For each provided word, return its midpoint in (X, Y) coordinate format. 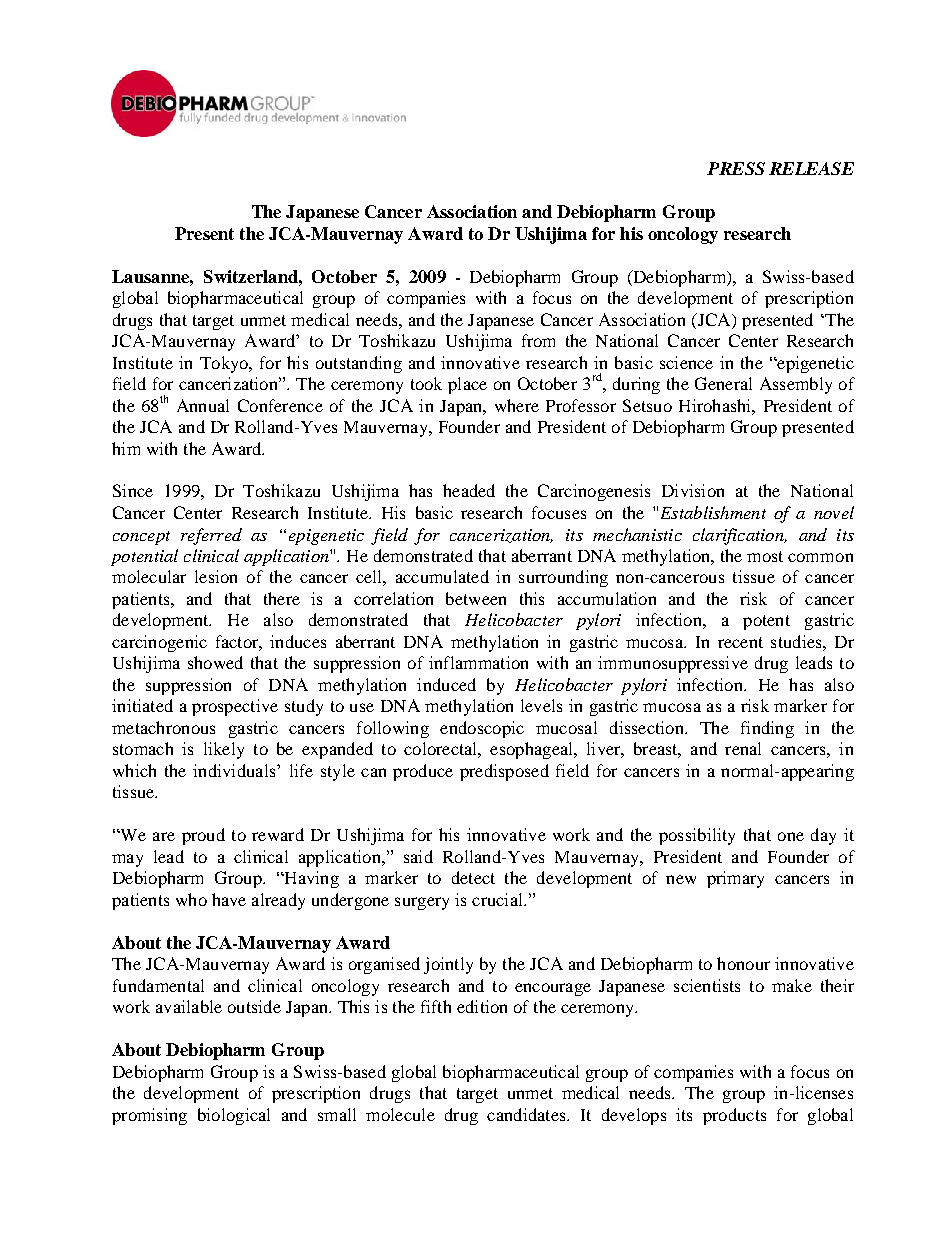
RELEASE (811, 168)
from (538, 340)
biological (234, 1116)
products (734, 1116)
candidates (527, 1114)
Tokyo (225, 364)
